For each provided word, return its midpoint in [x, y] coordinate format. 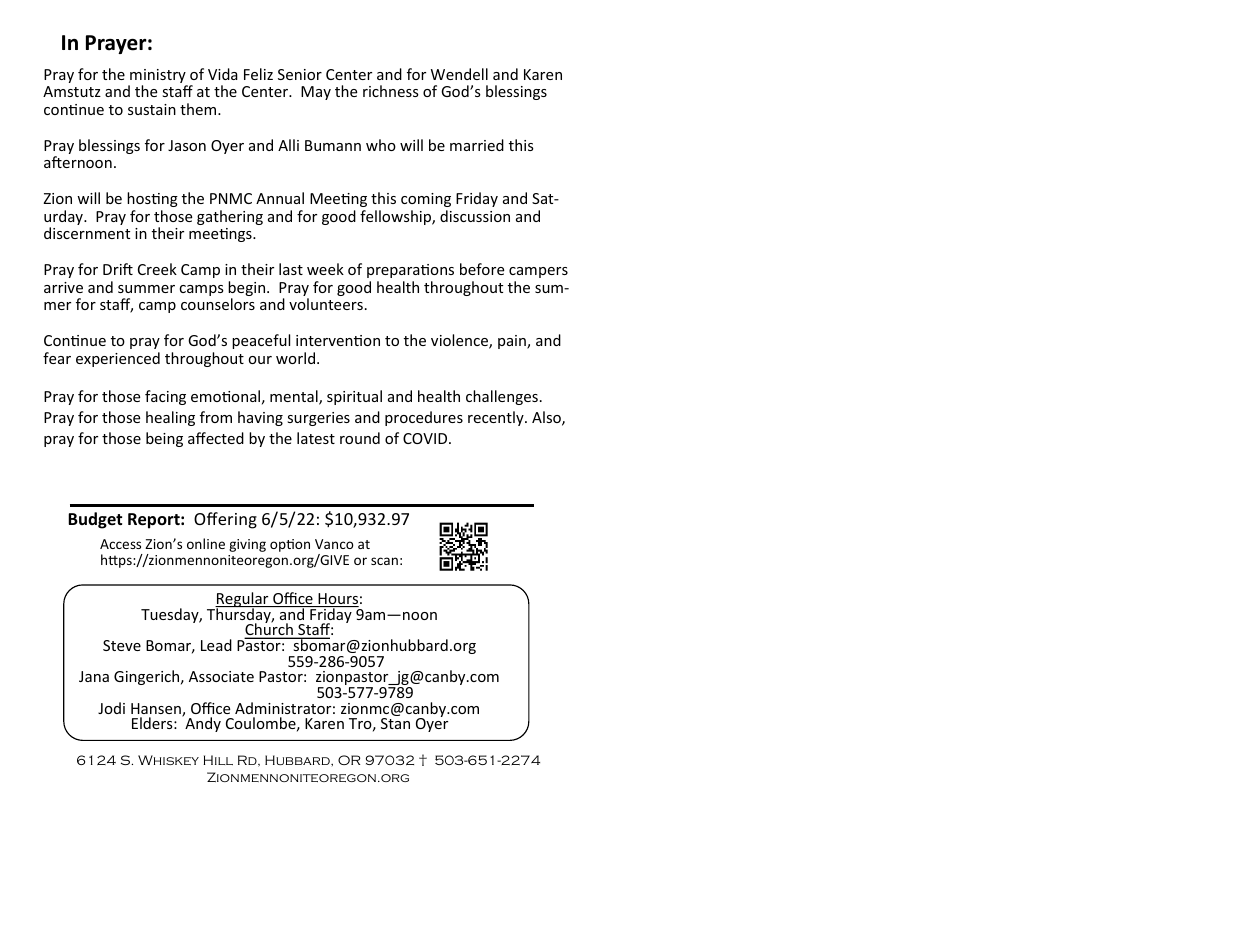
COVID [426, 438]
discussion [475, 216]
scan [384, 561]
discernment [87, 233]
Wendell [459, 74]
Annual [280, 198]
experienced [118, 359]
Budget [95, 520]
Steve [122, 645]
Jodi [111, 708]
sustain [152, 109]
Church [269, 630]
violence [460, 341]
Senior [300, 74]
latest [316, 438]
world [297, 358]
